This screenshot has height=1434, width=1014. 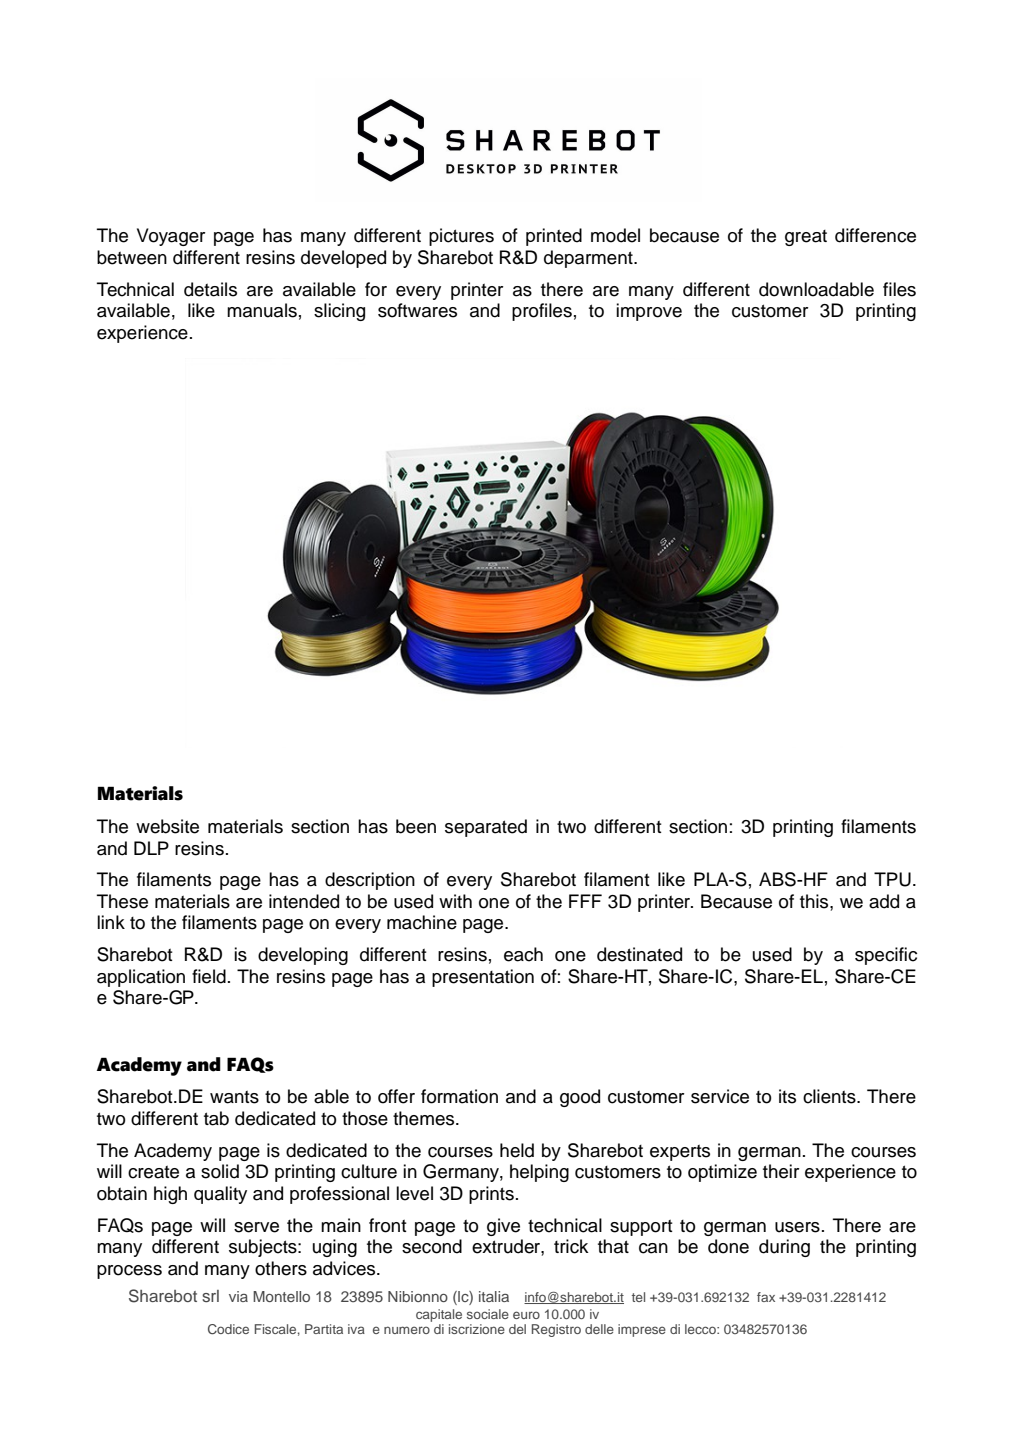 What do you see at coordinates (210, 289) in the screenshot?
I see `details` at bounding box center [210, 289].
